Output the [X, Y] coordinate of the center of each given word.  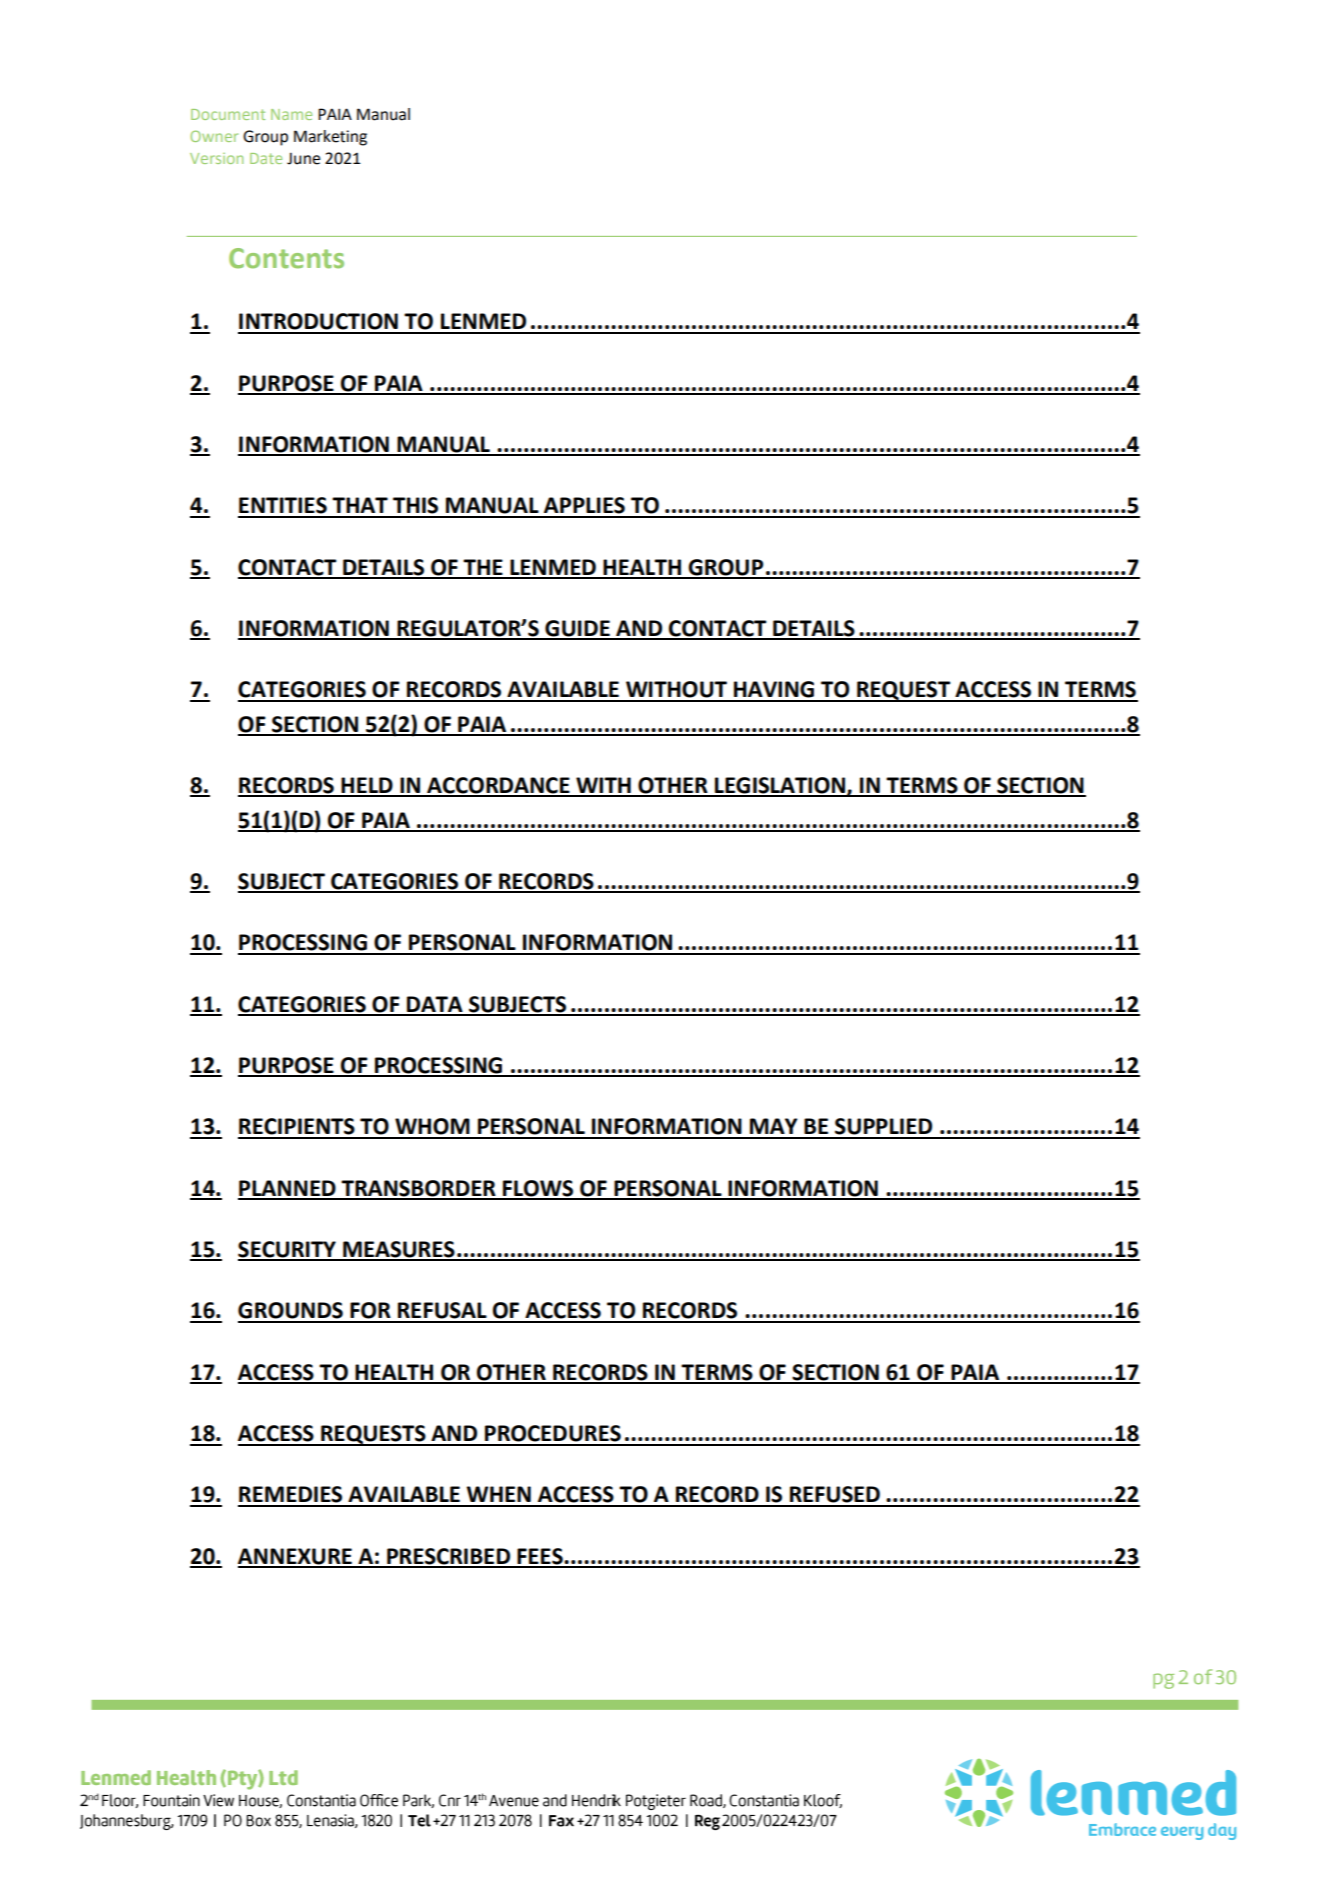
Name [291, 114]
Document [228, 114]
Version [216, 158]
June [303, 158]
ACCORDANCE [498, 786]
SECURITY [288, 1250]
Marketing [330, 138]
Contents [286, 258]
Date [266, 158]
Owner [214, 136]
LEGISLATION [780, 786]
